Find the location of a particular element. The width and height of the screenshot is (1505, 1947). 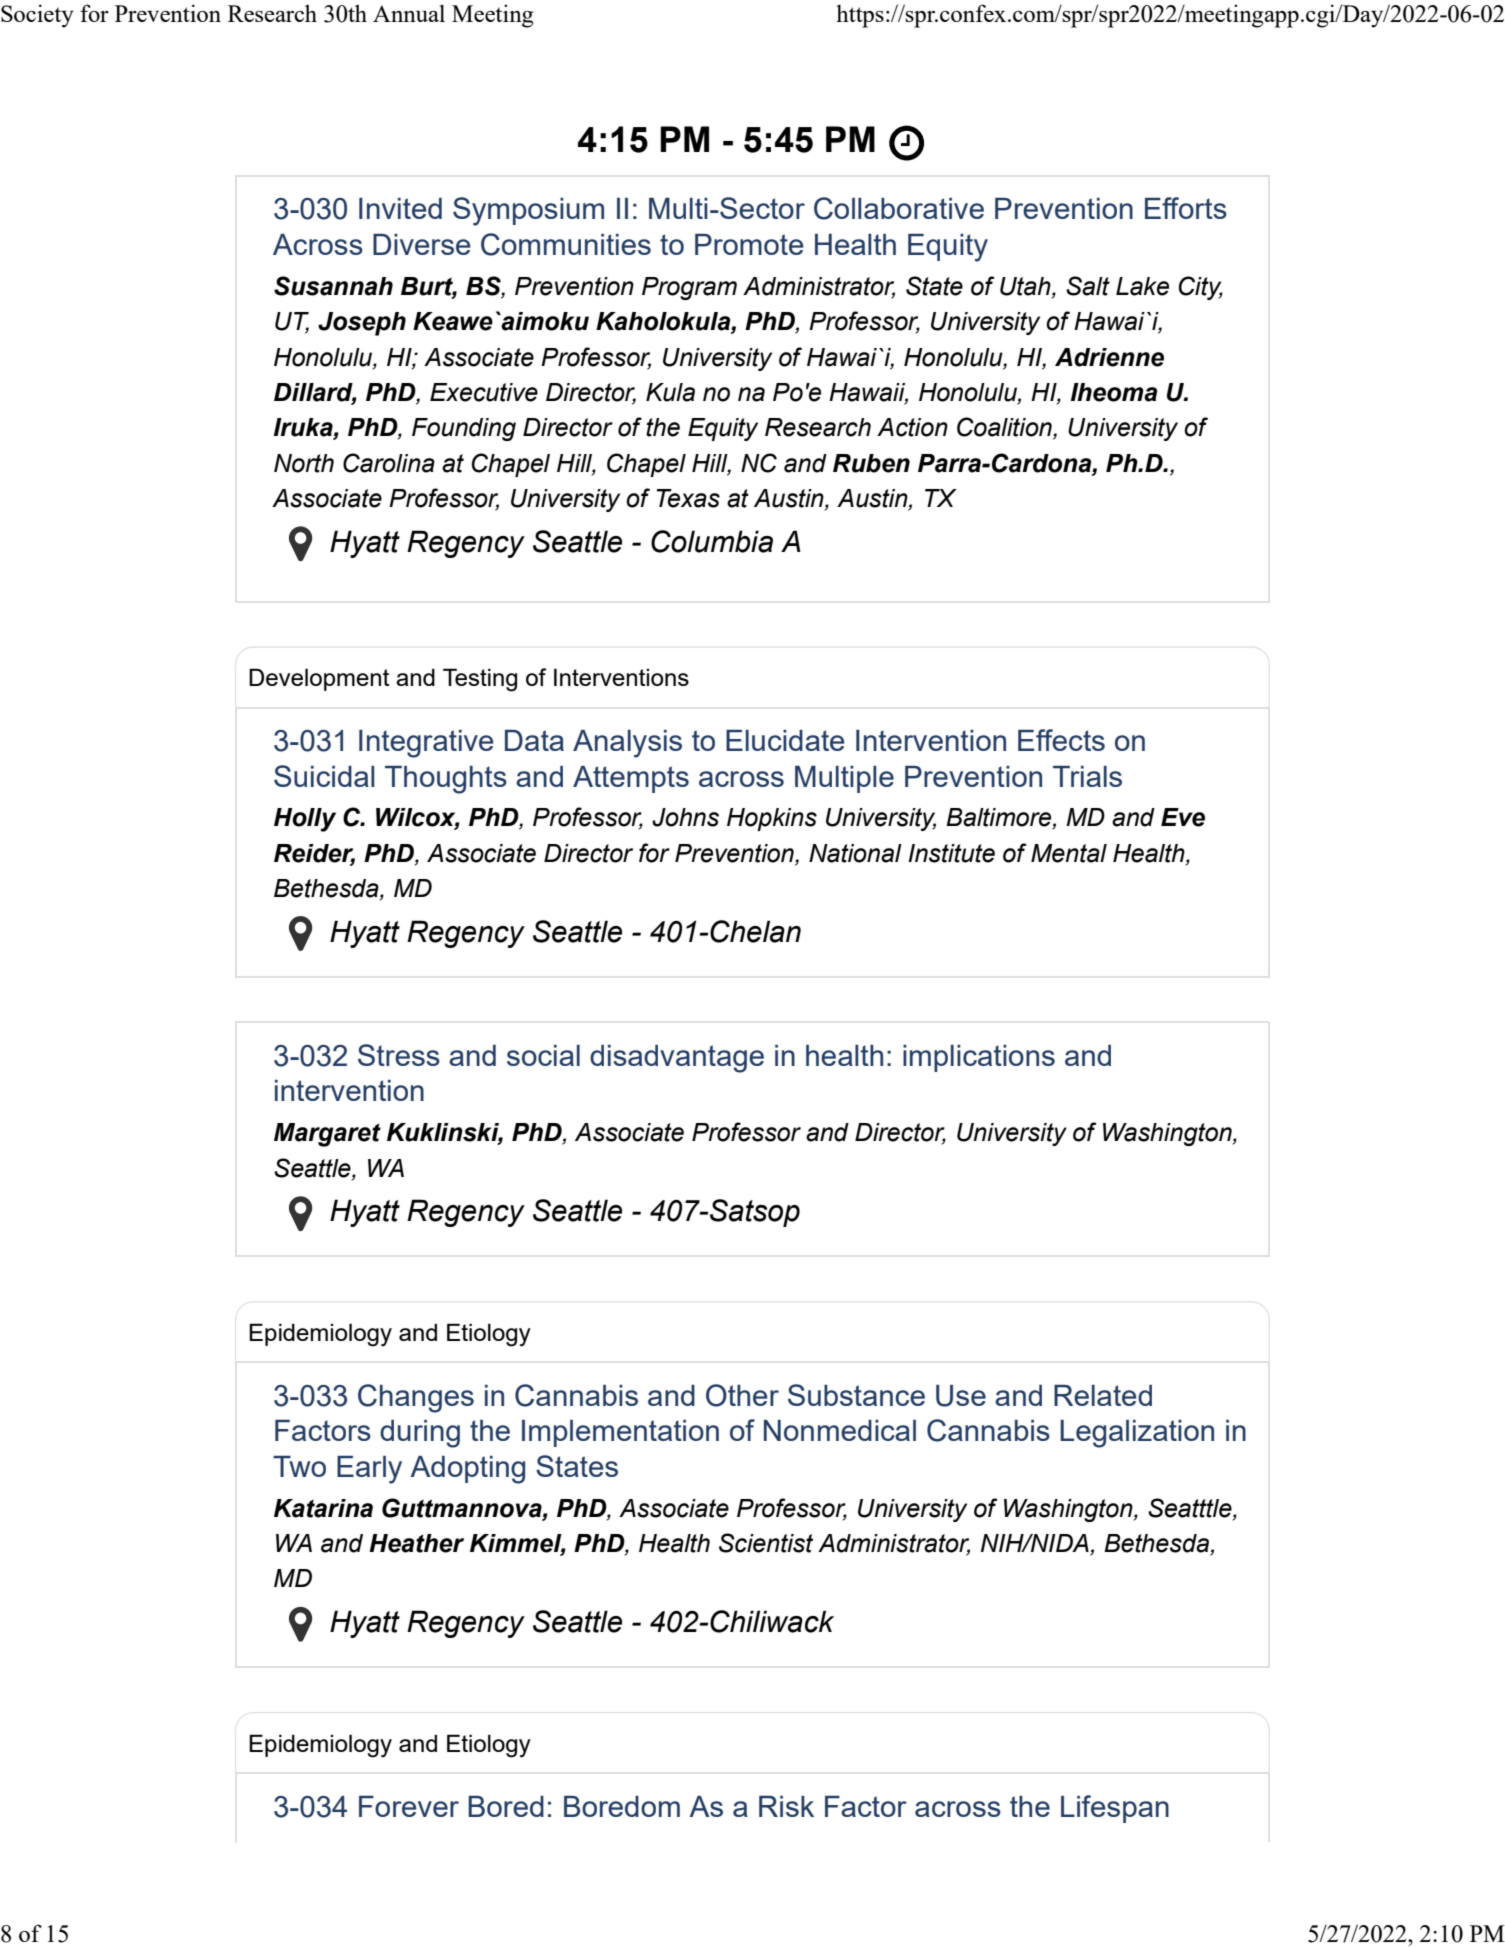

Coalition is located at coordinates (1005, 428).
